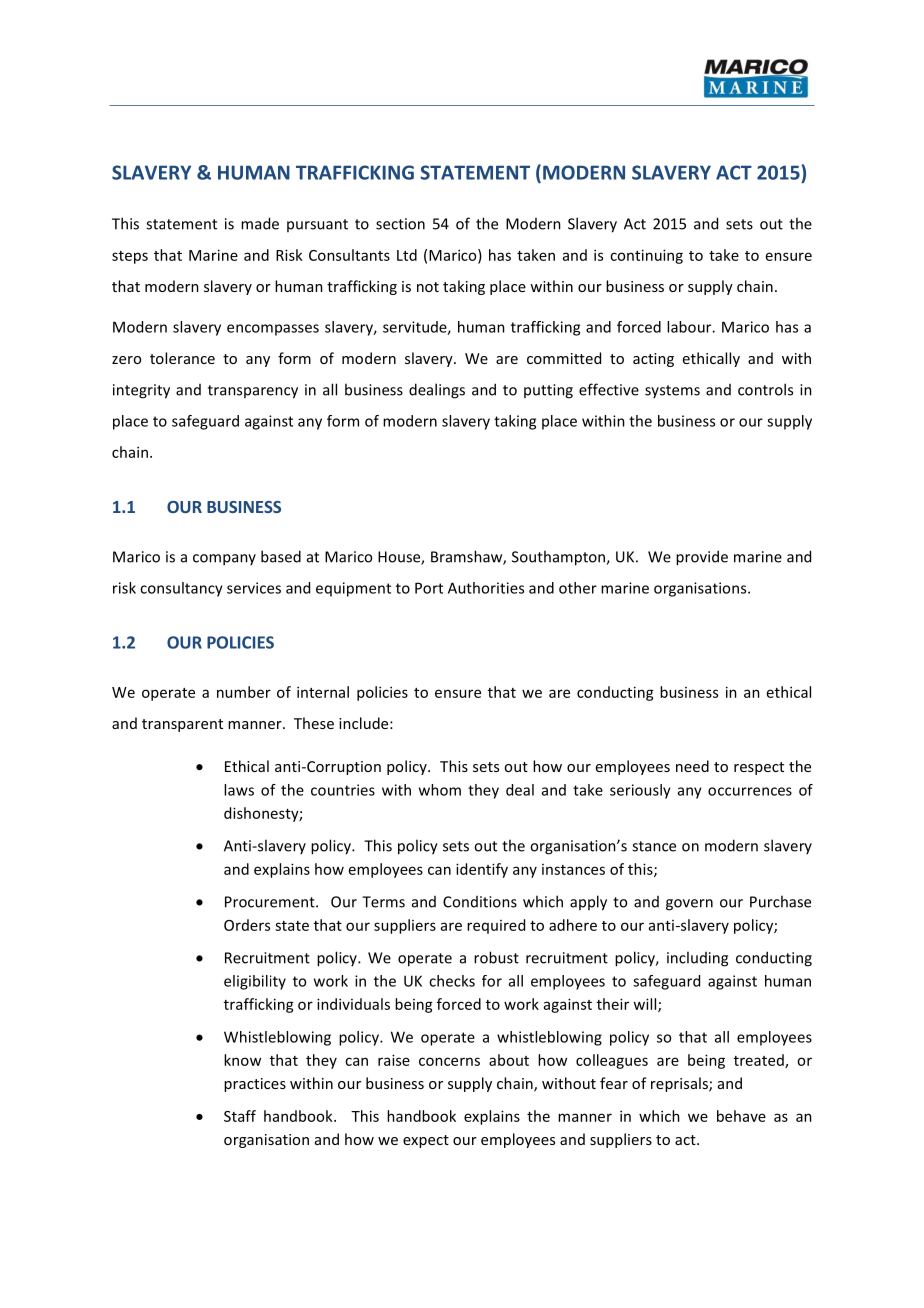  Describe the element at coordinates (429, 588) in the screenshot. I see `Port` at that location.
